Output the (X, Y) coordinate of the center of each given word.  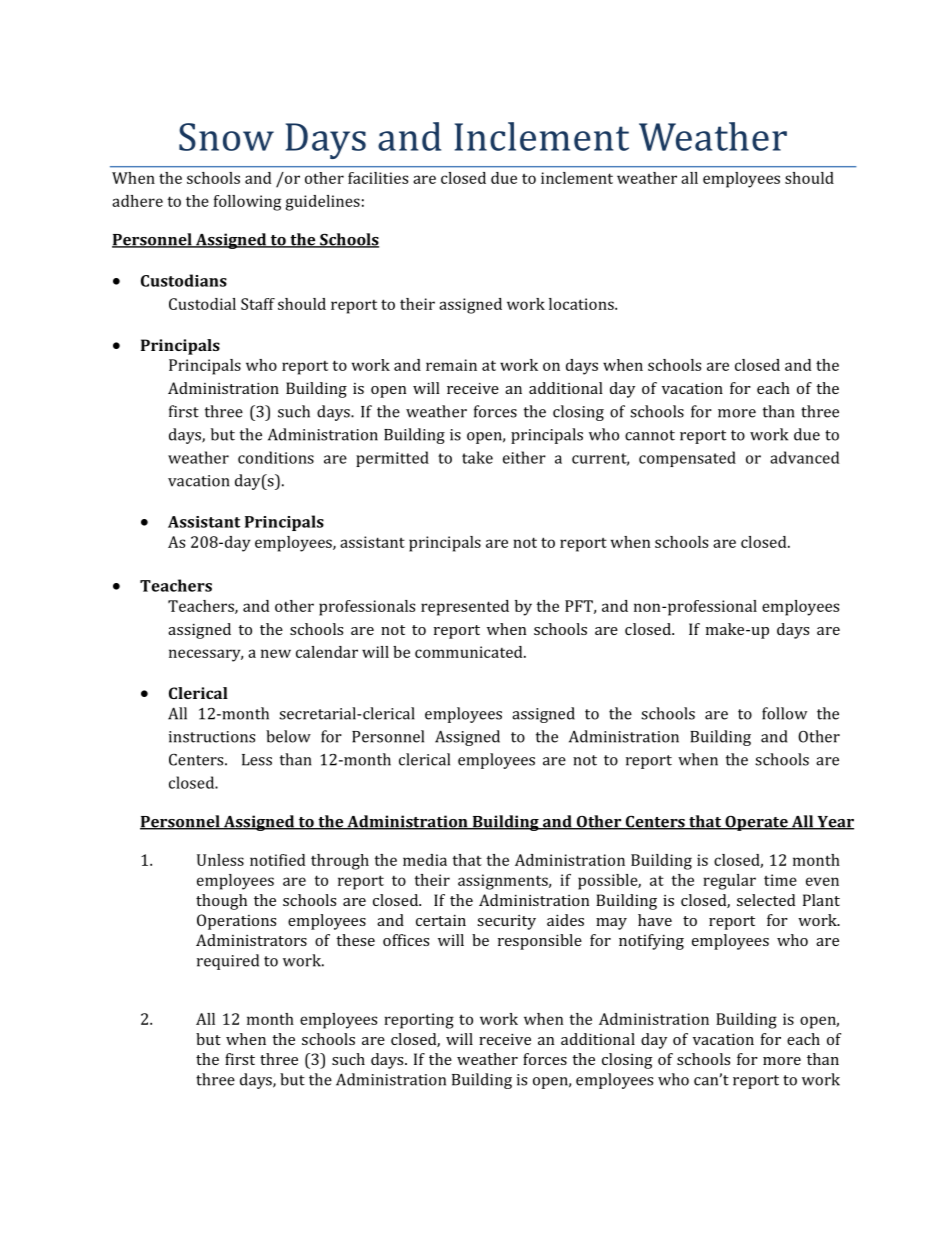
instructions (212, 737)
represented (465, 608)
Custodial (202, 304)
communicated (470, 652)
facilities (378, 178)
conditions (276, 457)
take (477, 457)
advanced (804, 457)
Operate (756, 823)
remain (451, 365)
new (276, 653)
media (425, 860)
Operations (236, 922)
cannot (650, 435)
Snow (226, 137)
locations (582, 304)
